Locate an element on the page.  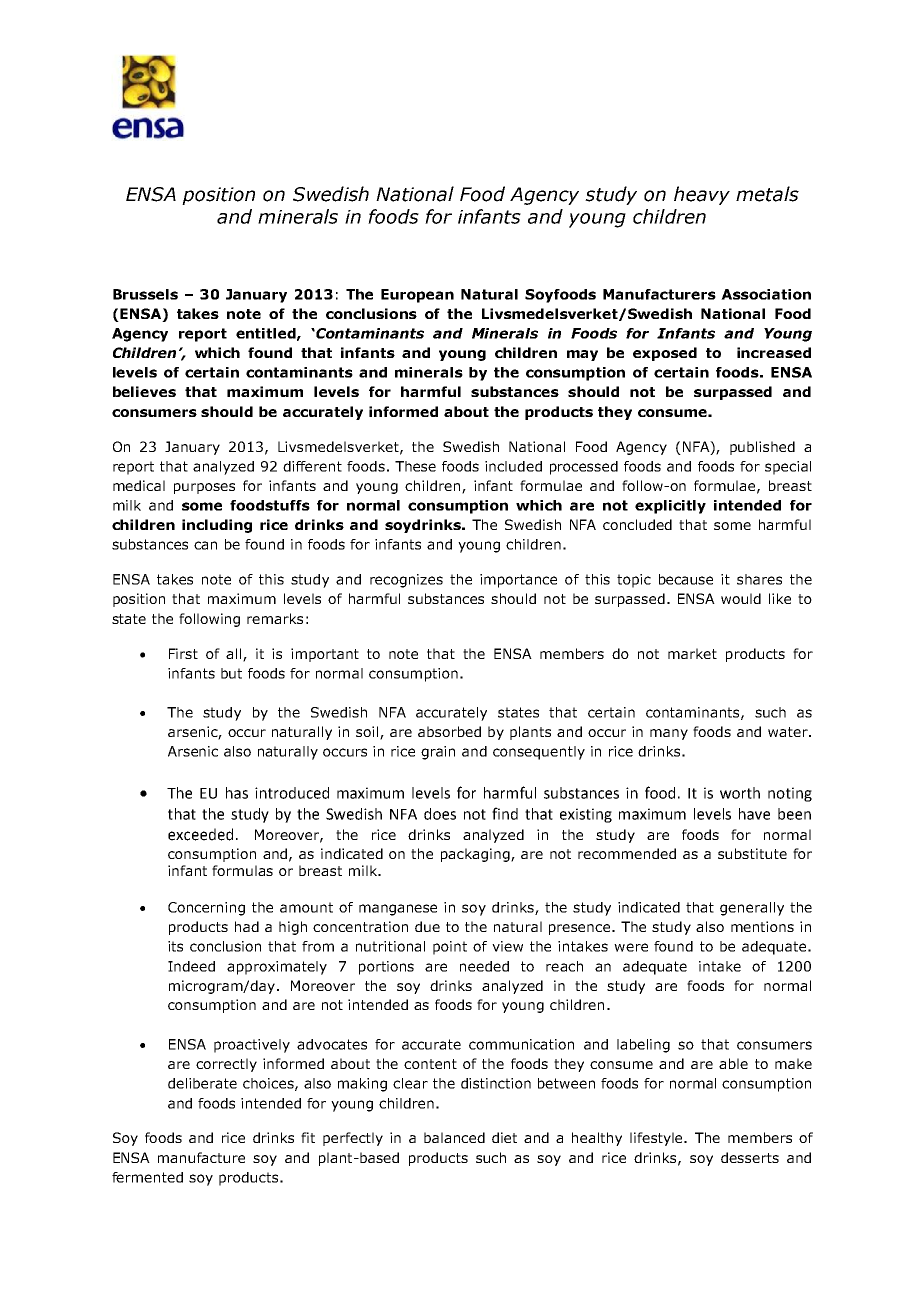
heavy is located at coordinates (702, 195).
